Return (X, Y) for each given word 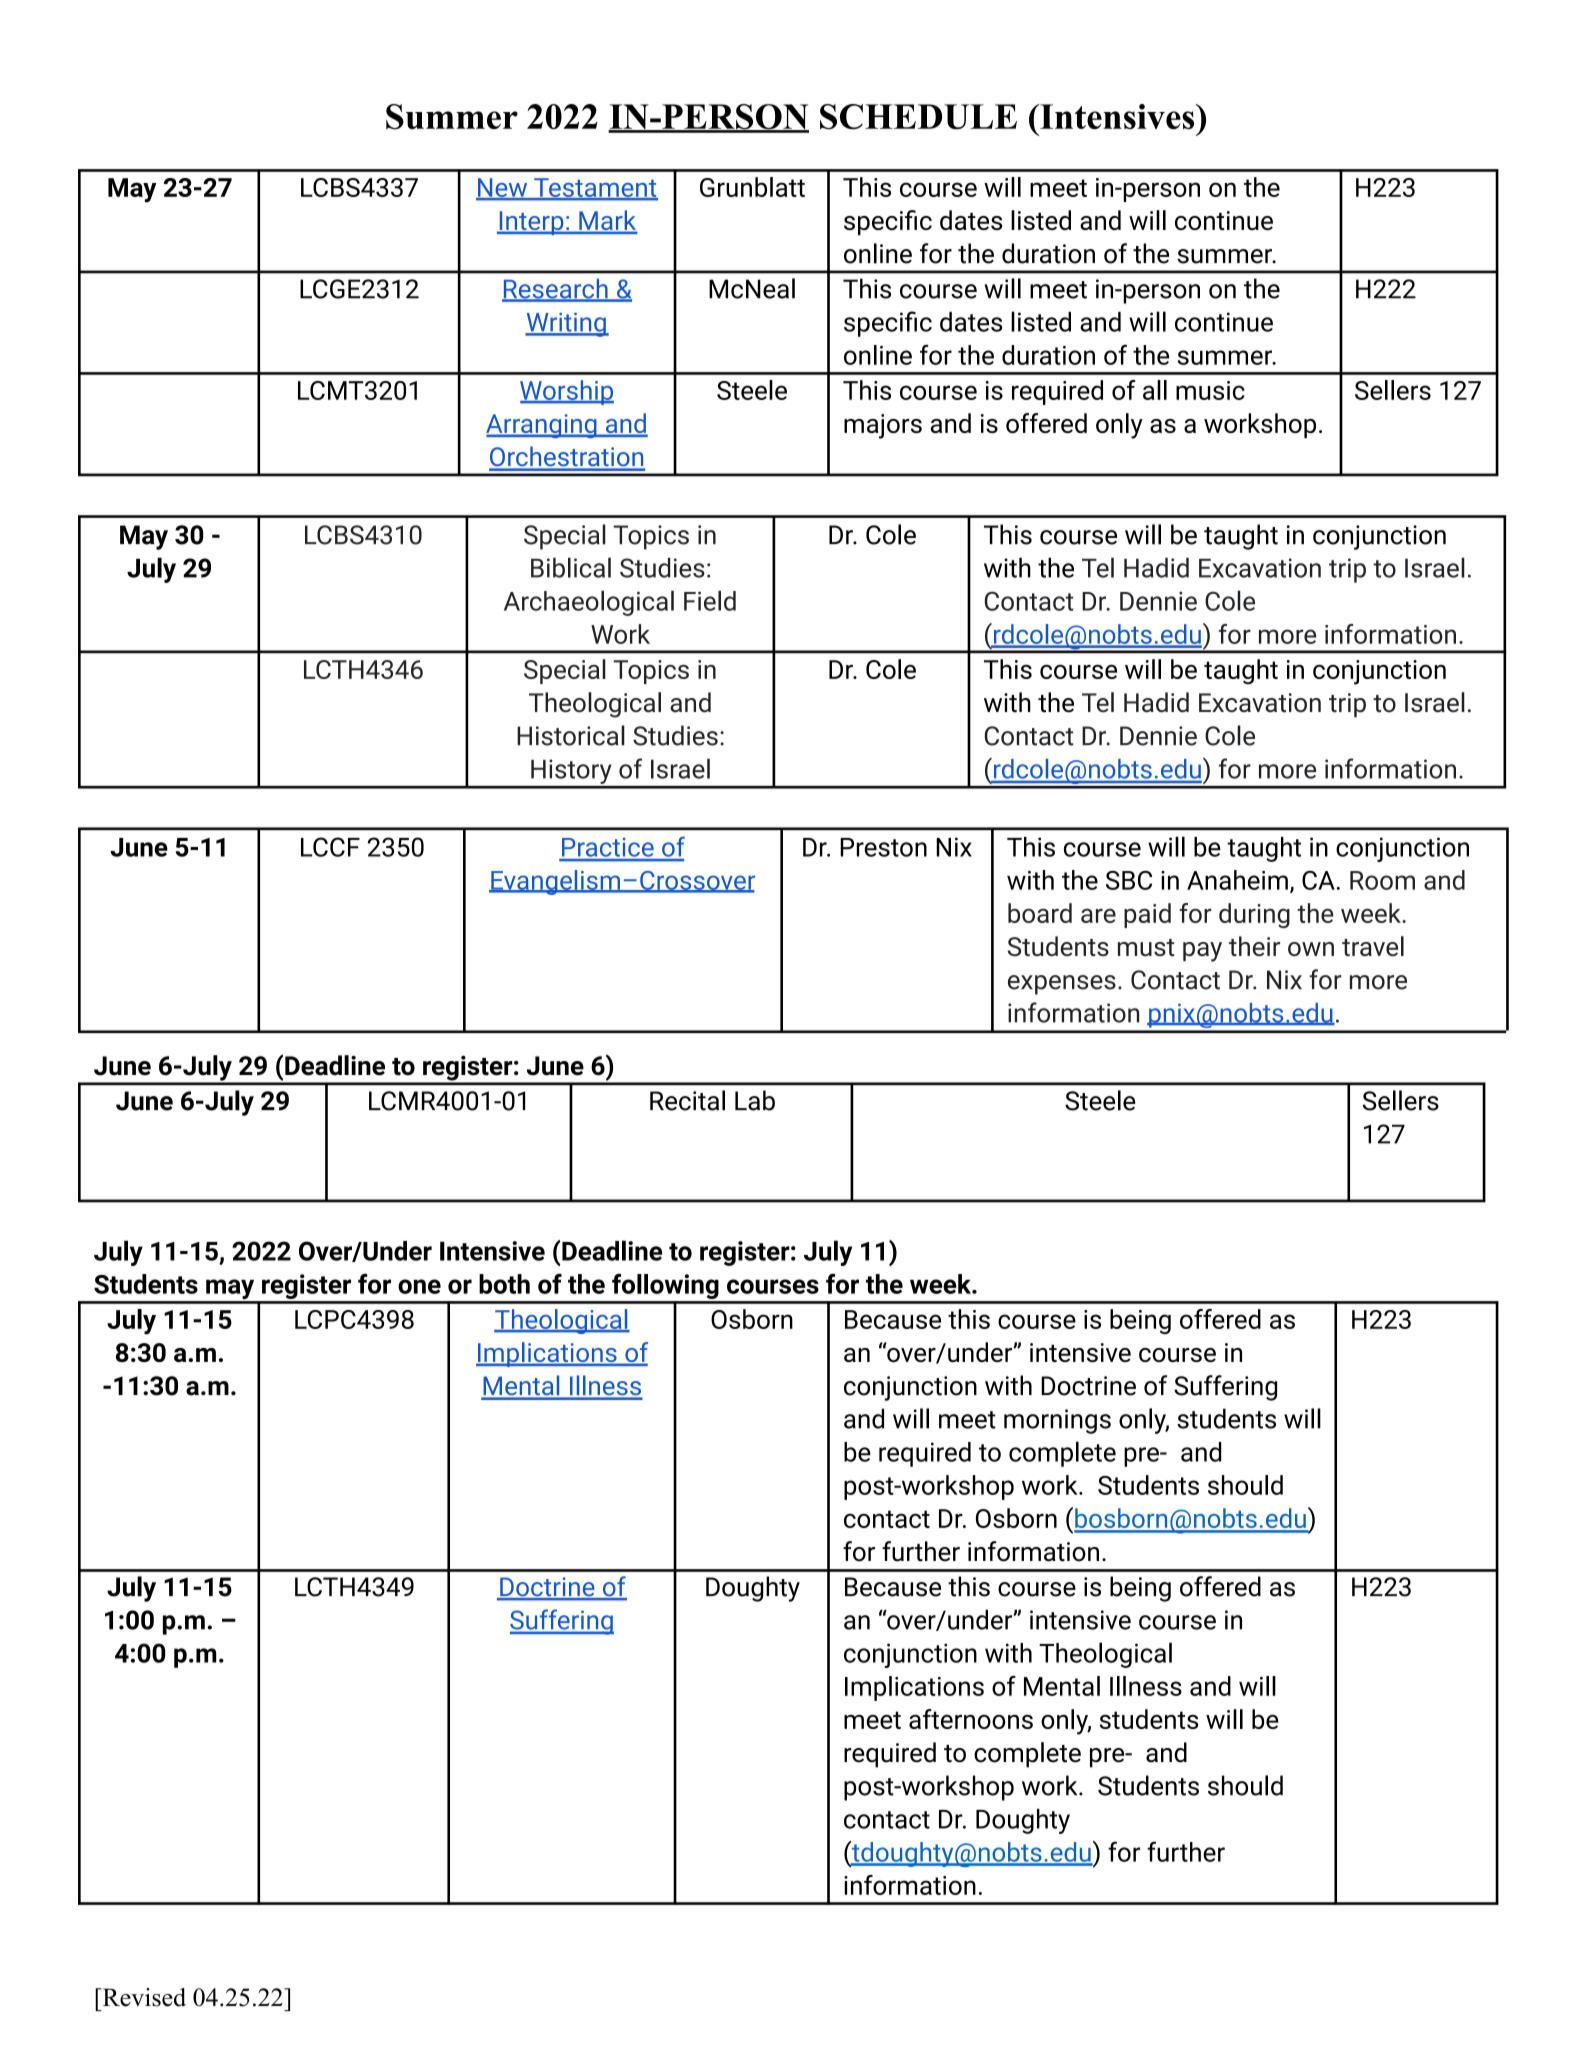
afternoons (971, 1719)
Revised (143, 1997)
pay (1202, 952)
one (419, 1286)
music (1210, 390)
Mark (607, 221)
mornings (1057, 1421)
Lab (755, 1100)
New (503, 188)
